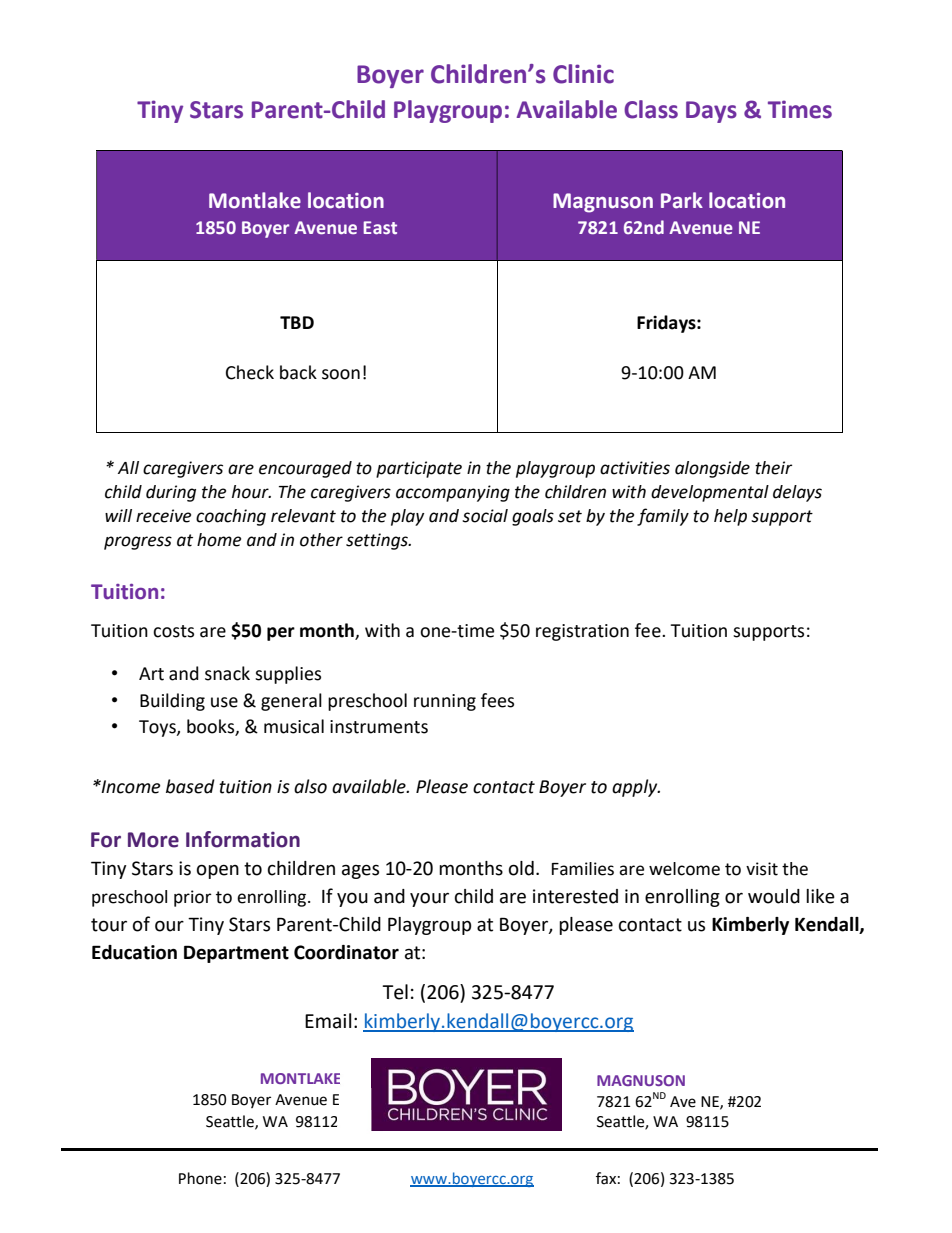  I want to click on Check, so click(250, 372).
